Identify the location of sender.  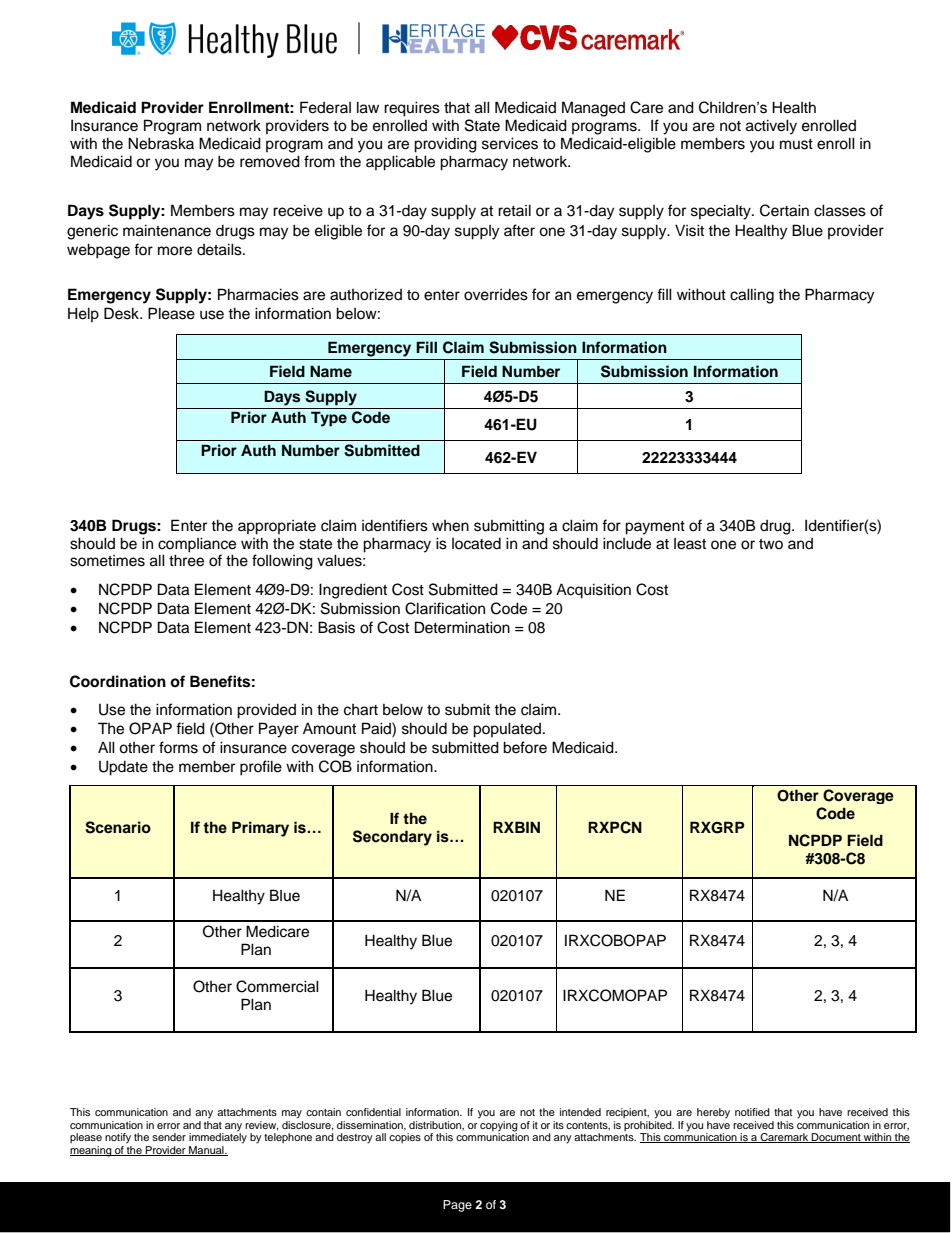
(169, 1137).
